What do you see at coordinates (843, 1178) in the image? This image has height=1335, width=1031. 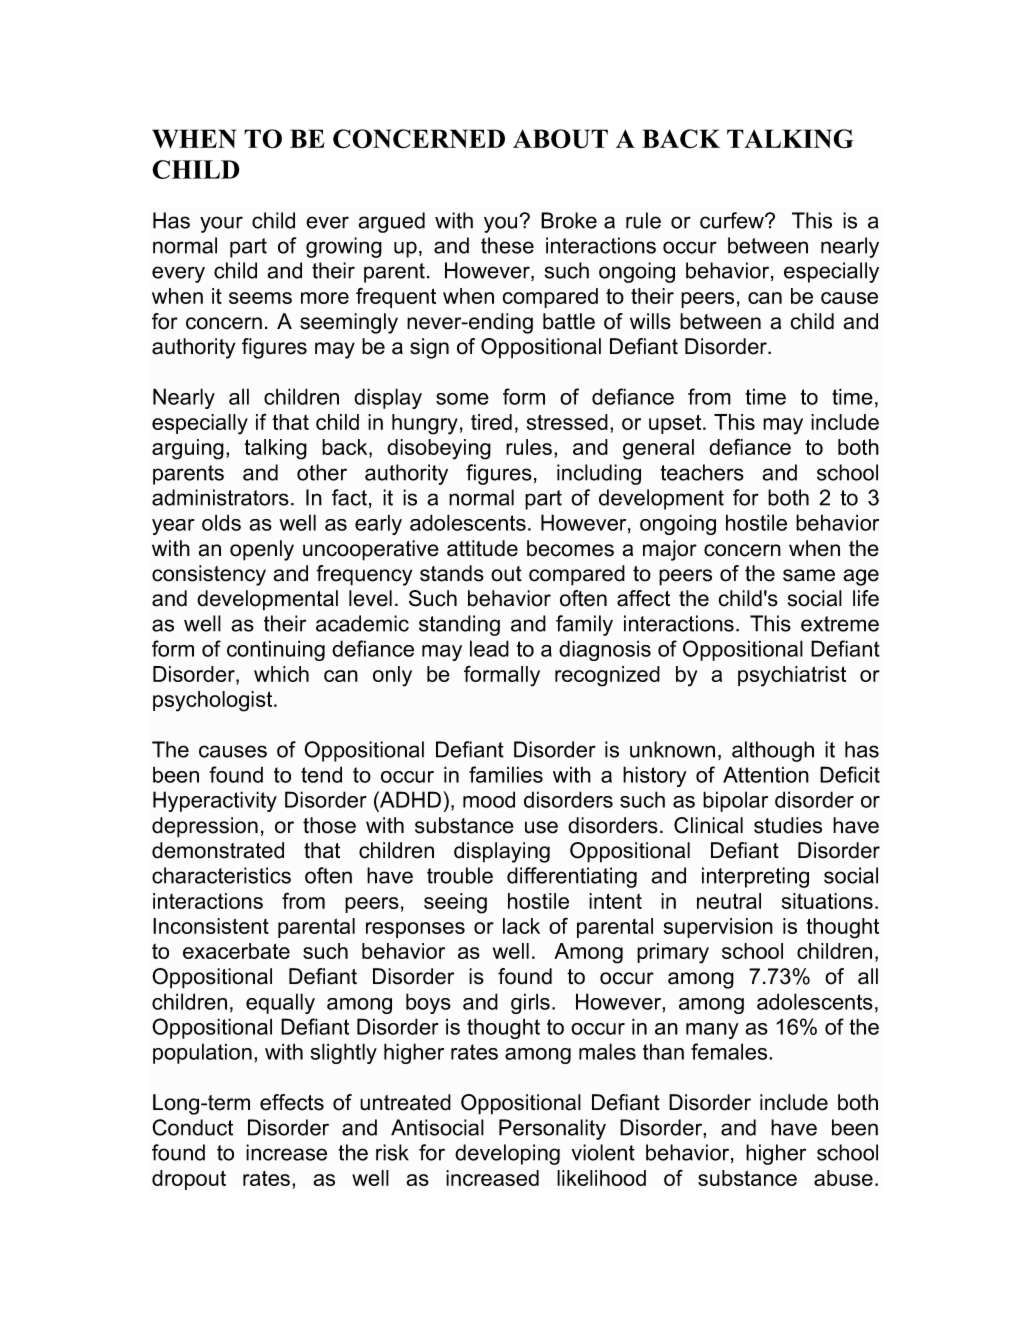 I see `abuse` at bounding box center [843, 1178].
